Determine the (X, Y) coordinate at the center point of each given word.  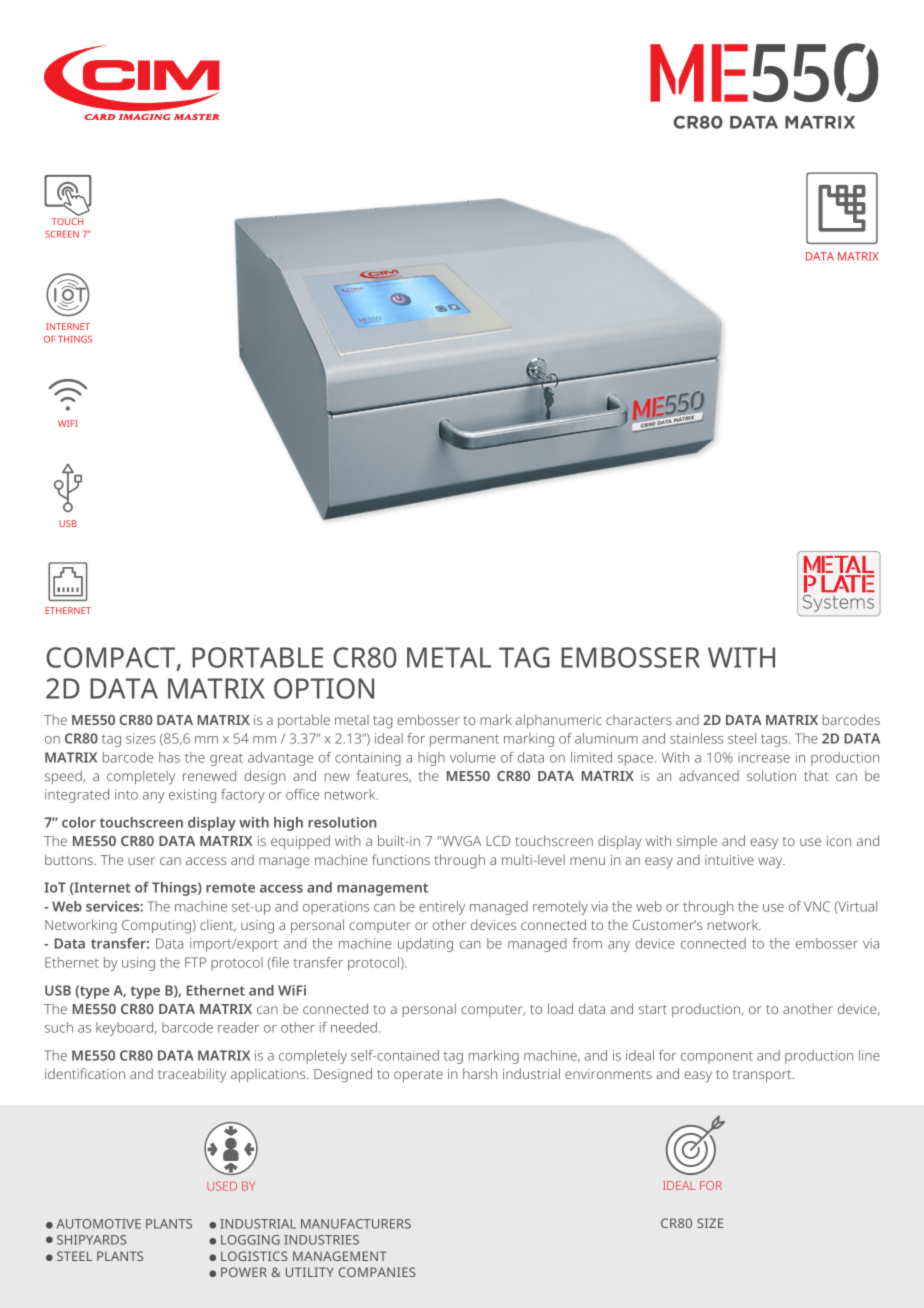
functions (401, 859)
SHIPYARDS (91, 1240)
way (771, 863)
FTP (195, 962)
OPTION (324, 688)
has (169, 757)
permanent (464, 740)
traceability (192, 1075)
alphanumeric (559, 721)
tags (775, 740)
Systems (838, 603)
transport (763, 1076)
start (653, 1009)
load (560, 1008)
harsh (480, 1073)
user (141, 861)
